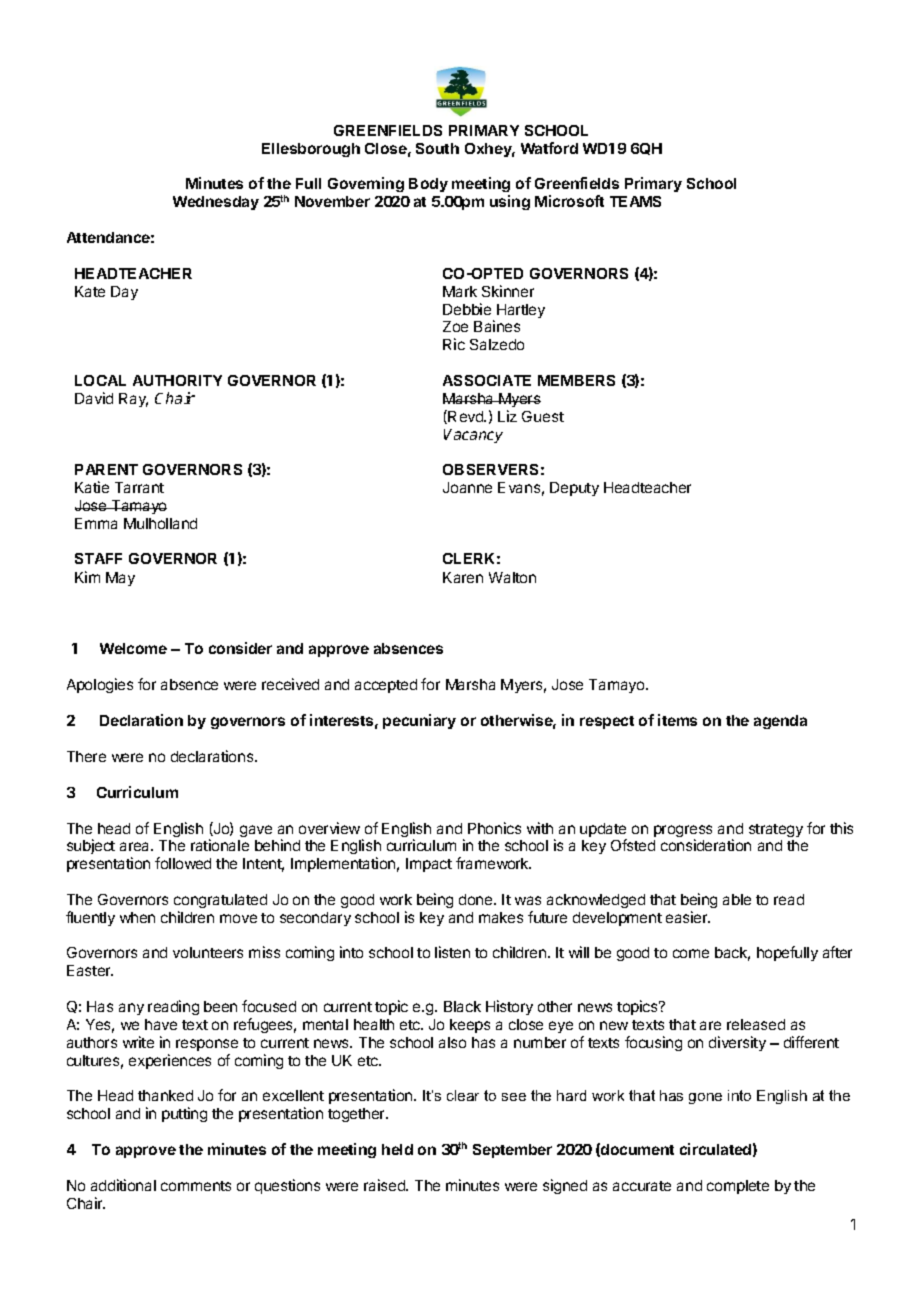  What do you see at coordinates (386, 686) in the screenshot?
I see `accepted` at bounding box center [386, 686].
